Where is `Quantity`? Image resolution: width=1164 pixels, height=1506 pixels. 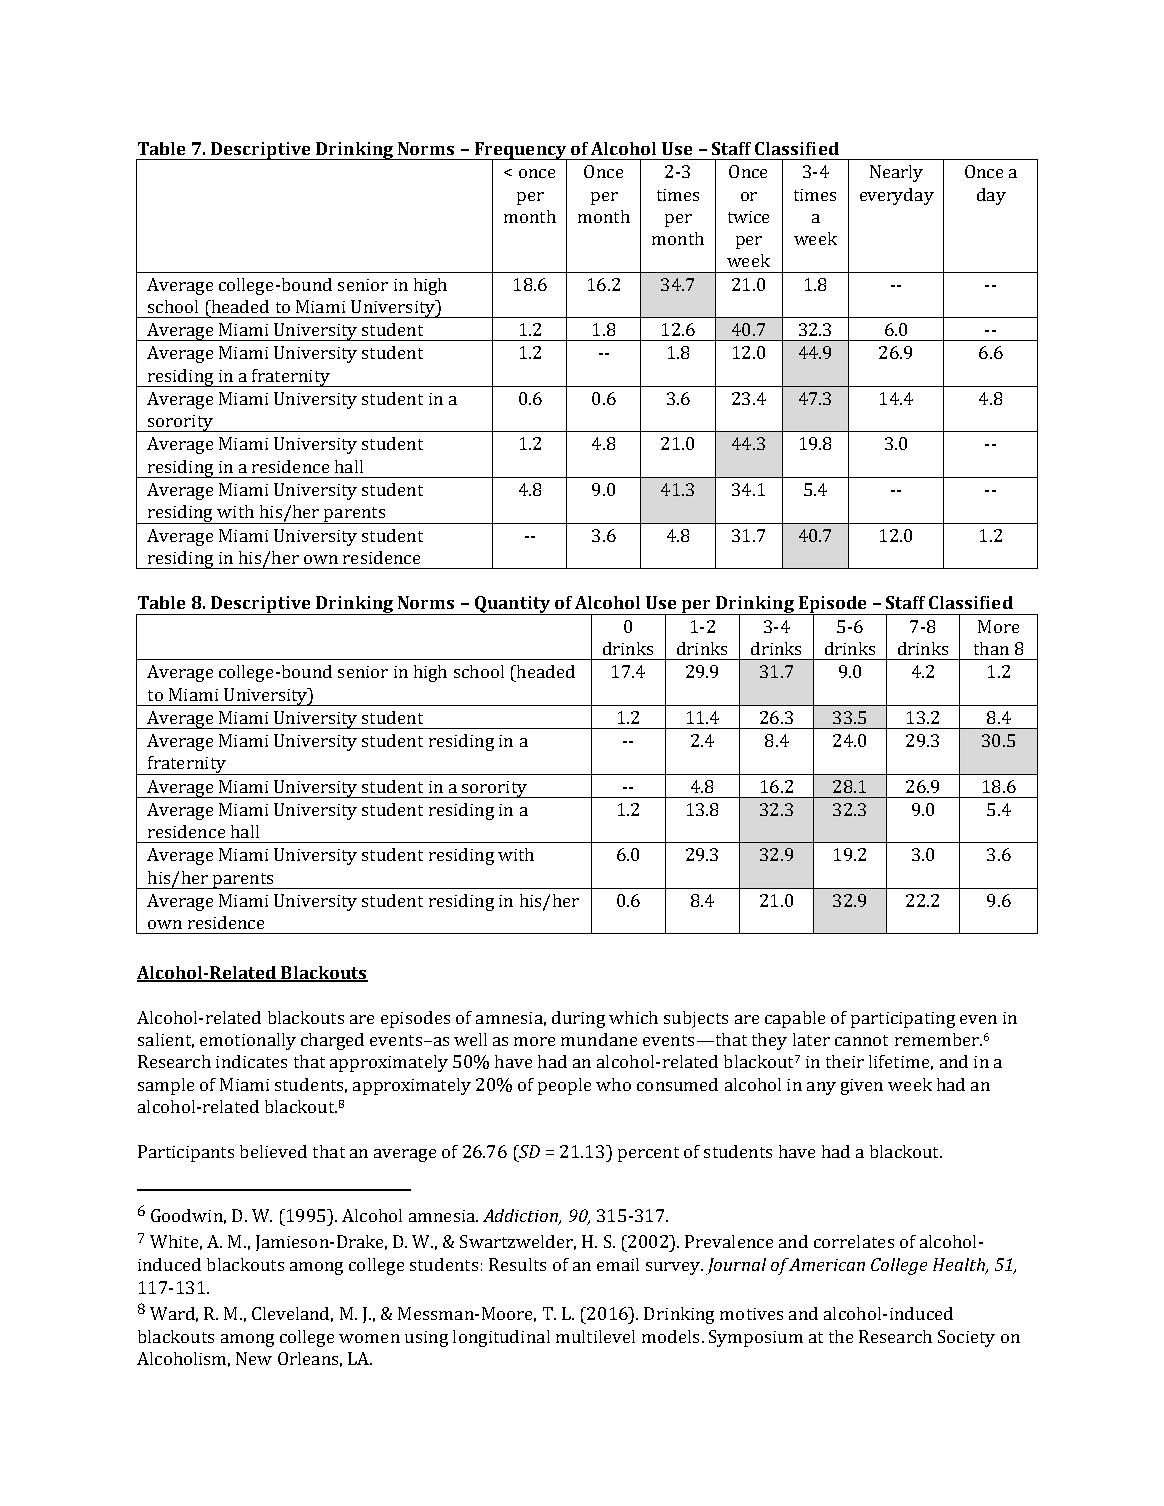 Quantity is located at coordinates (512, 605).
